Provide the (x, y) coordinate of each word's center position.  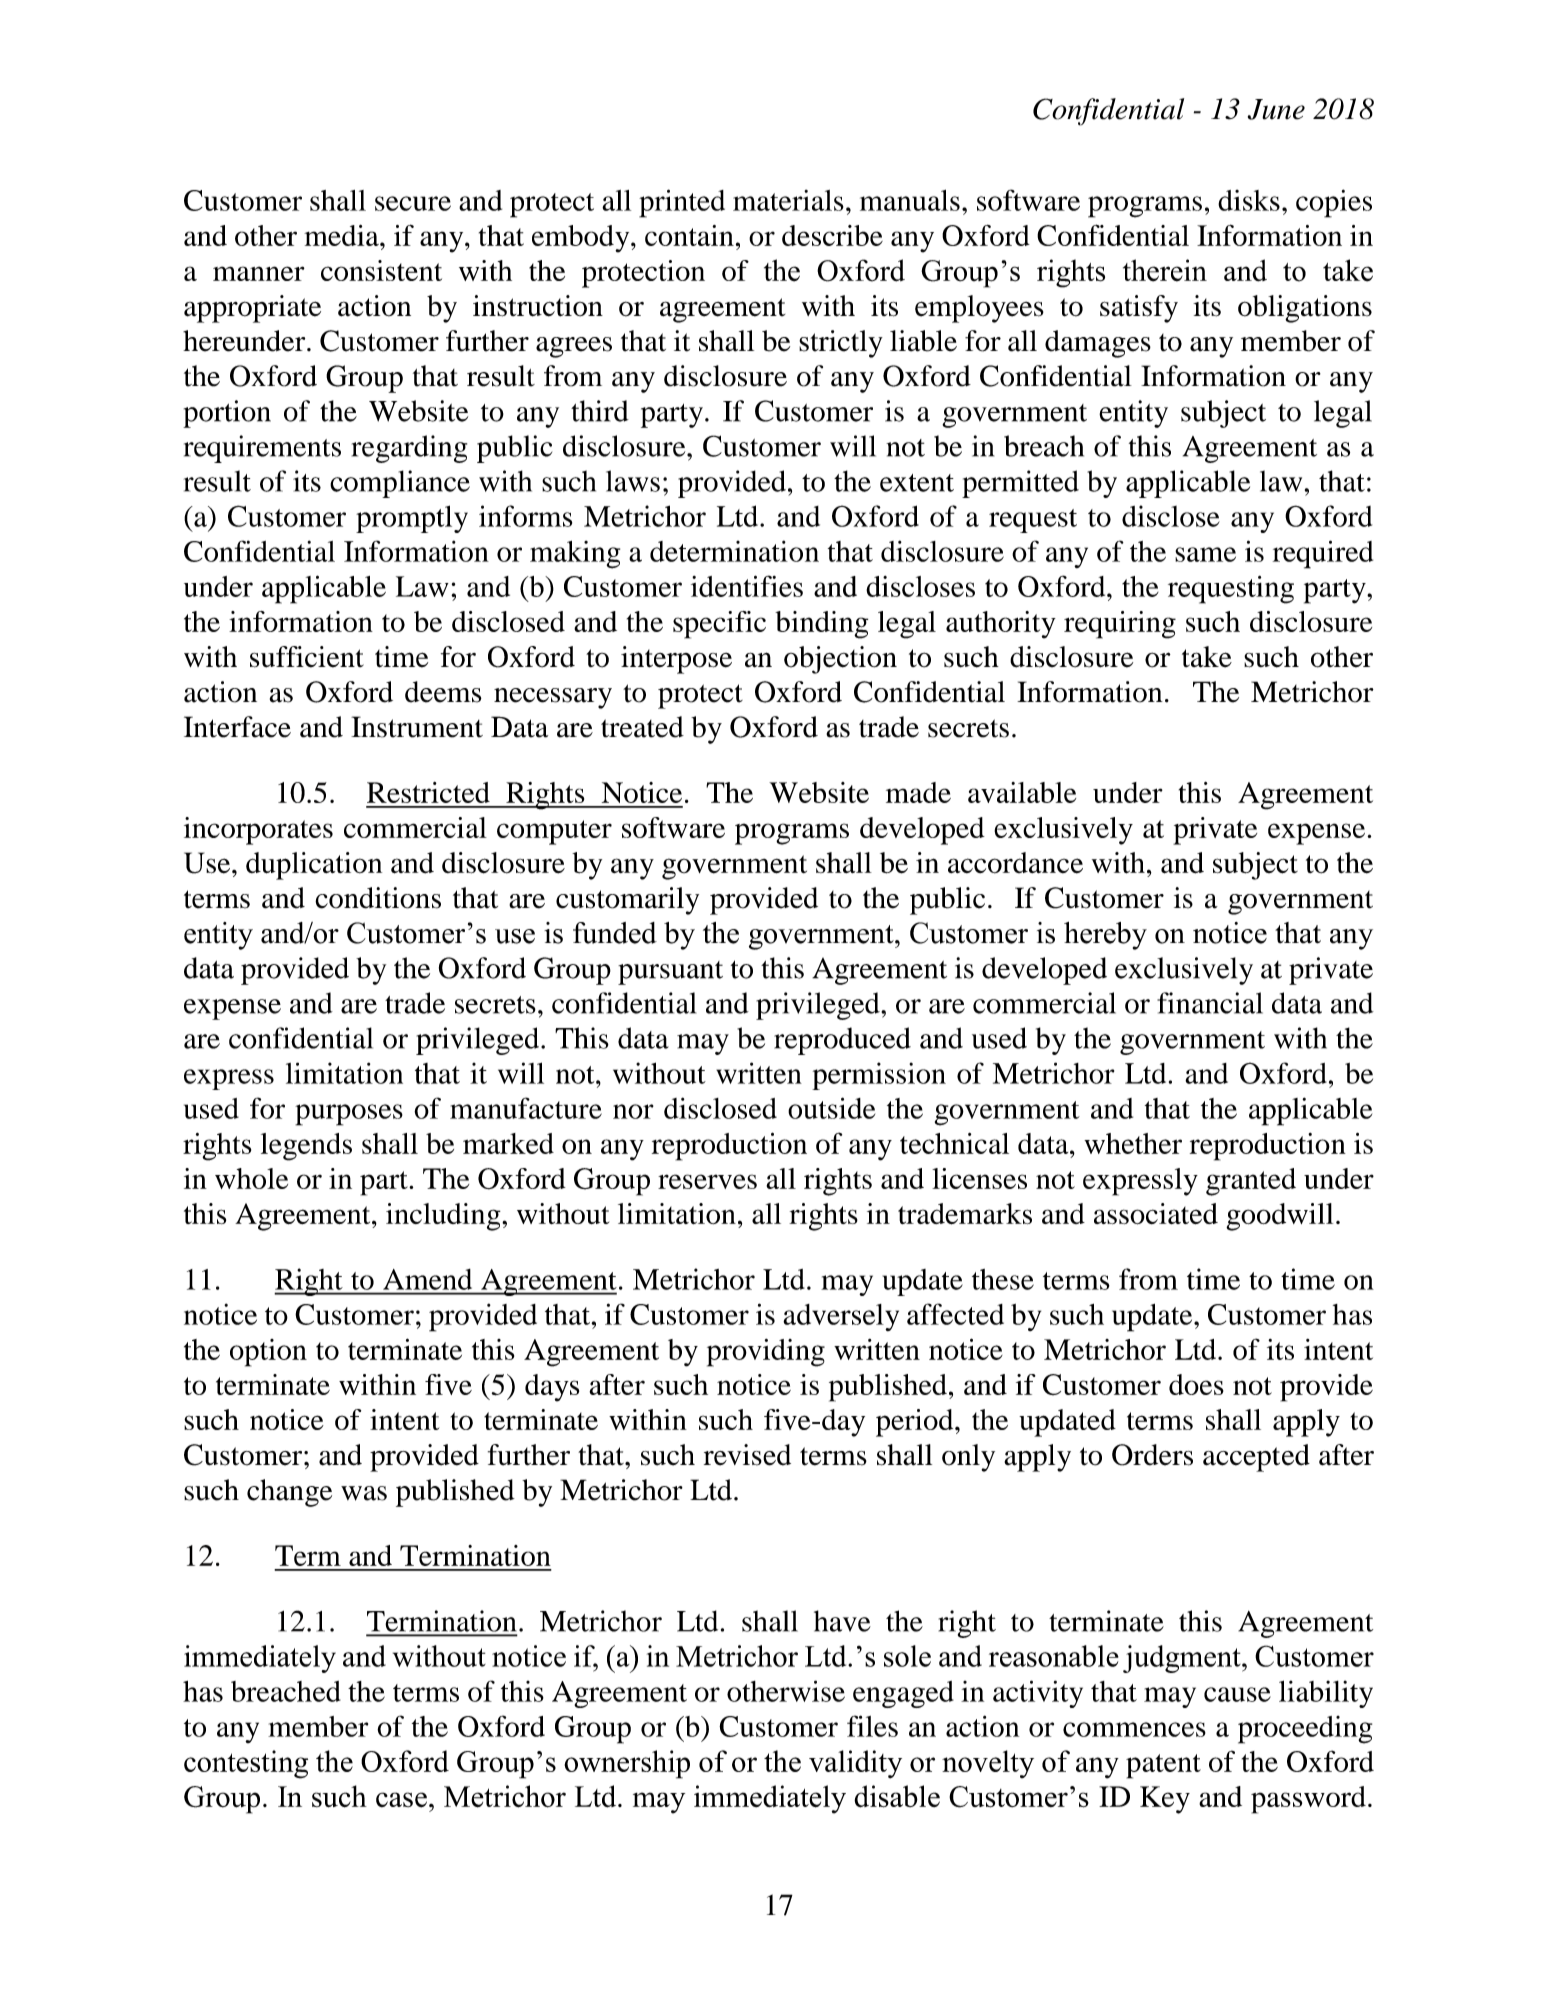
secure (413, 203)
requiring (1120, 625)
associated (1156, 1214)
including (444, 1217)
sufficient (307, 657)
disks (1249, 200)
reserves (707, 1181)
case (401, 1800)
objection (840, 660)
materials (788, 200)
